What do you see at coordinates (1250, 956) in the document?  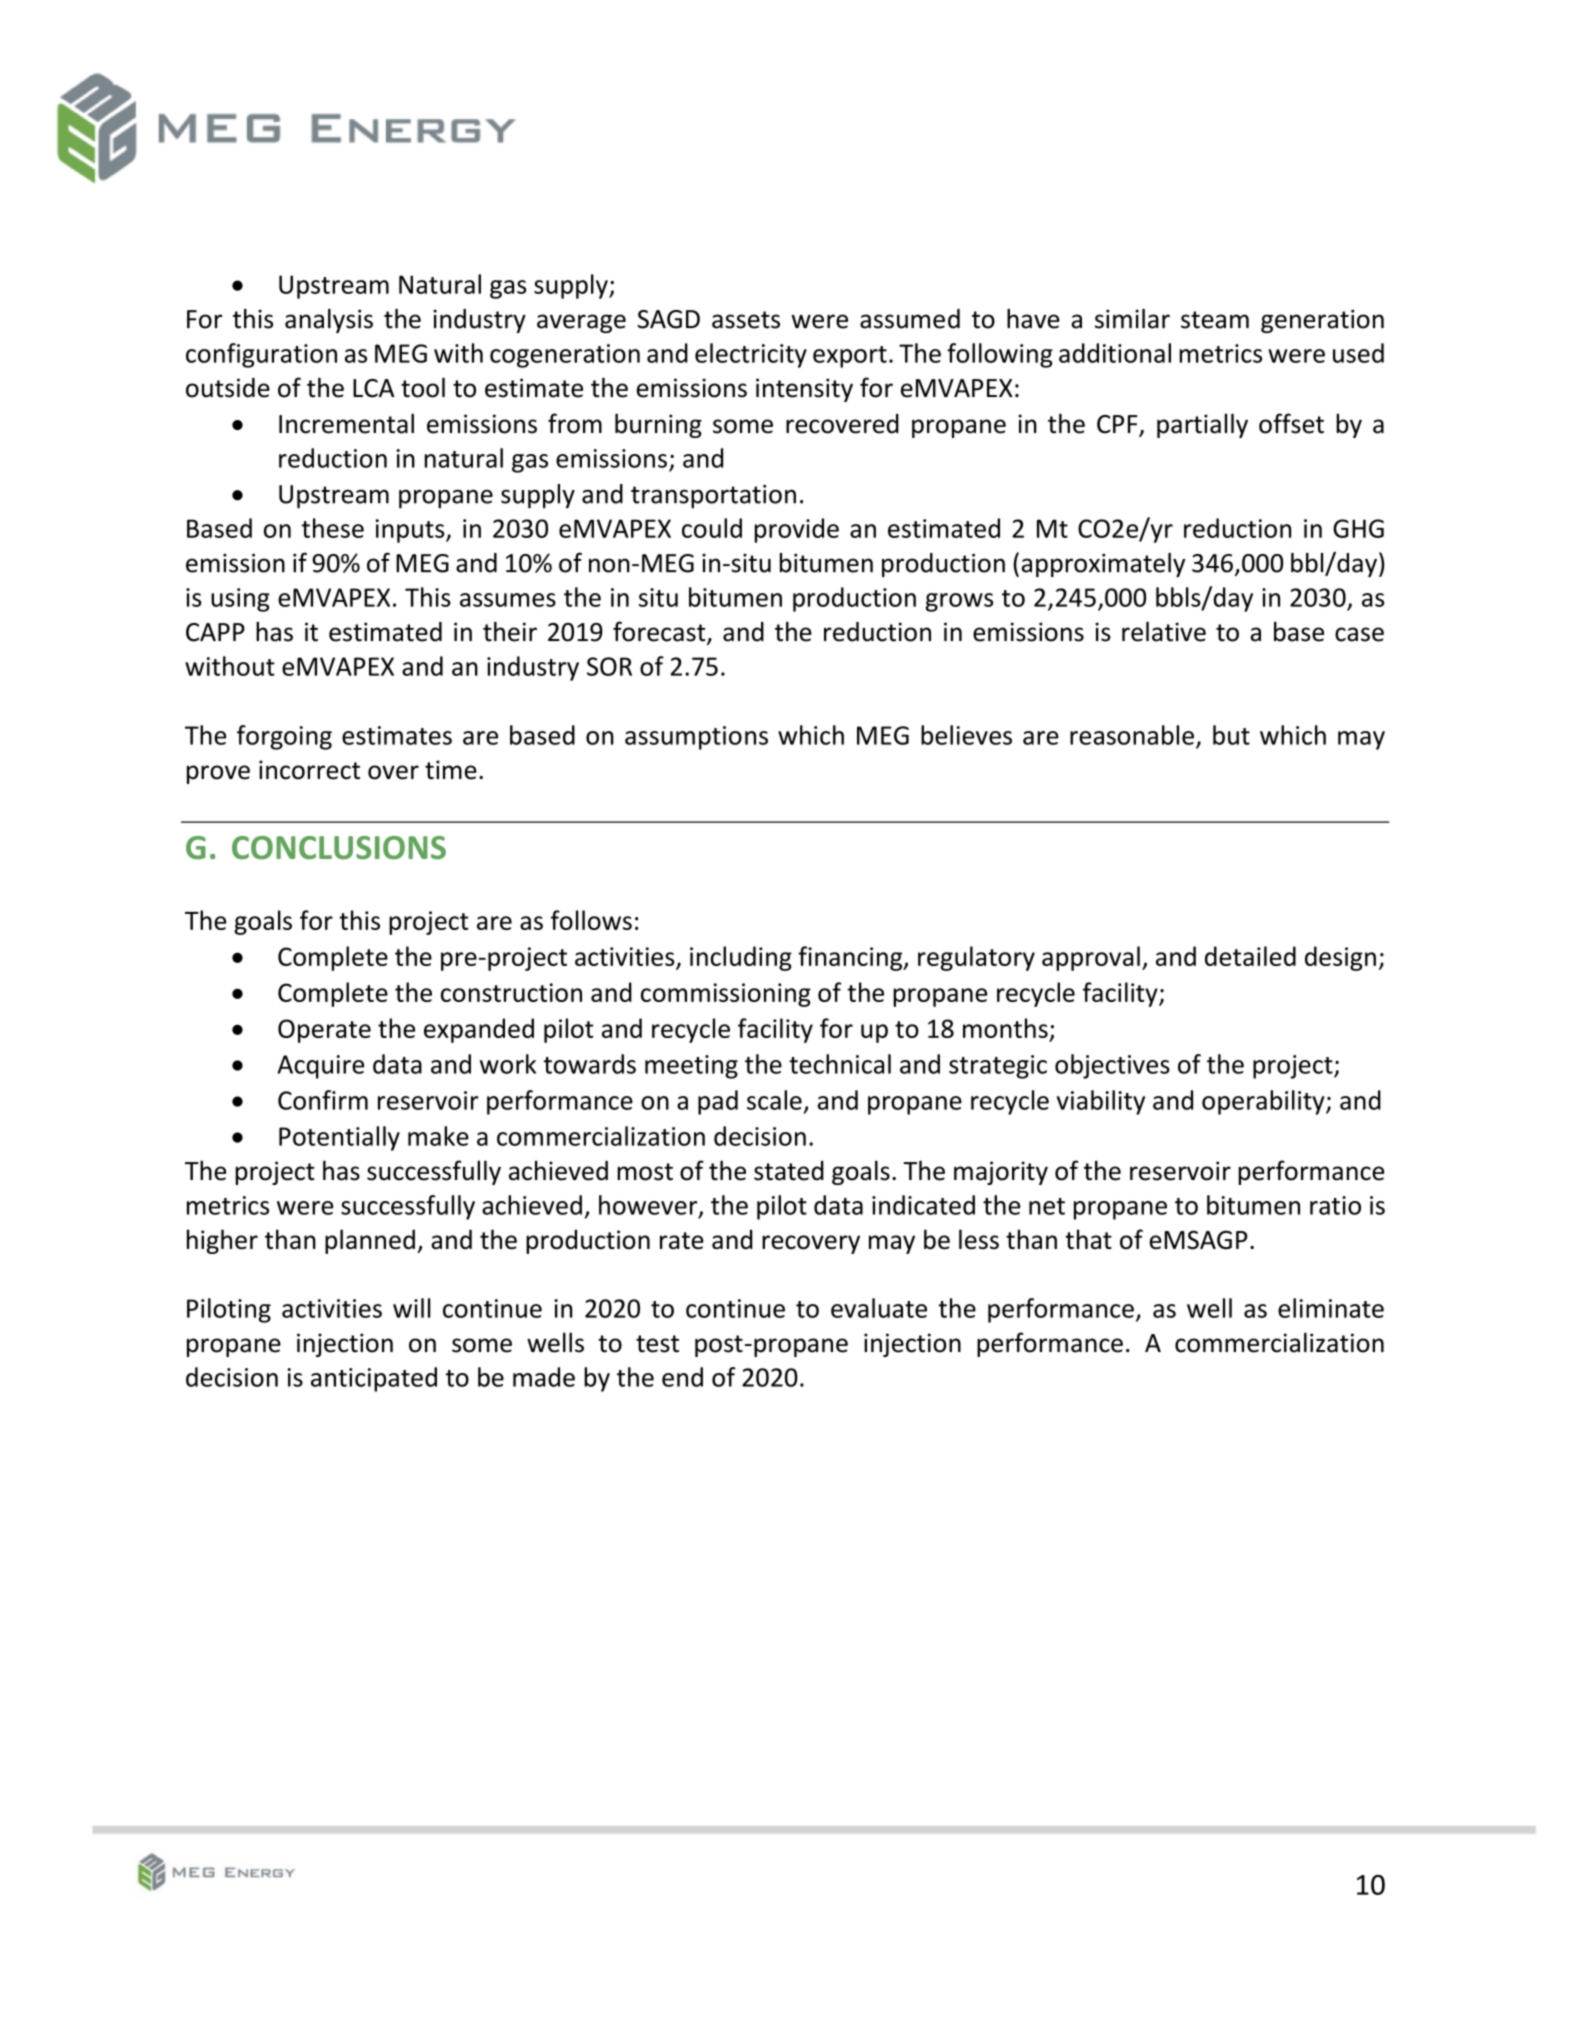 I see `detailed` at bounding box center [1250, 956].
